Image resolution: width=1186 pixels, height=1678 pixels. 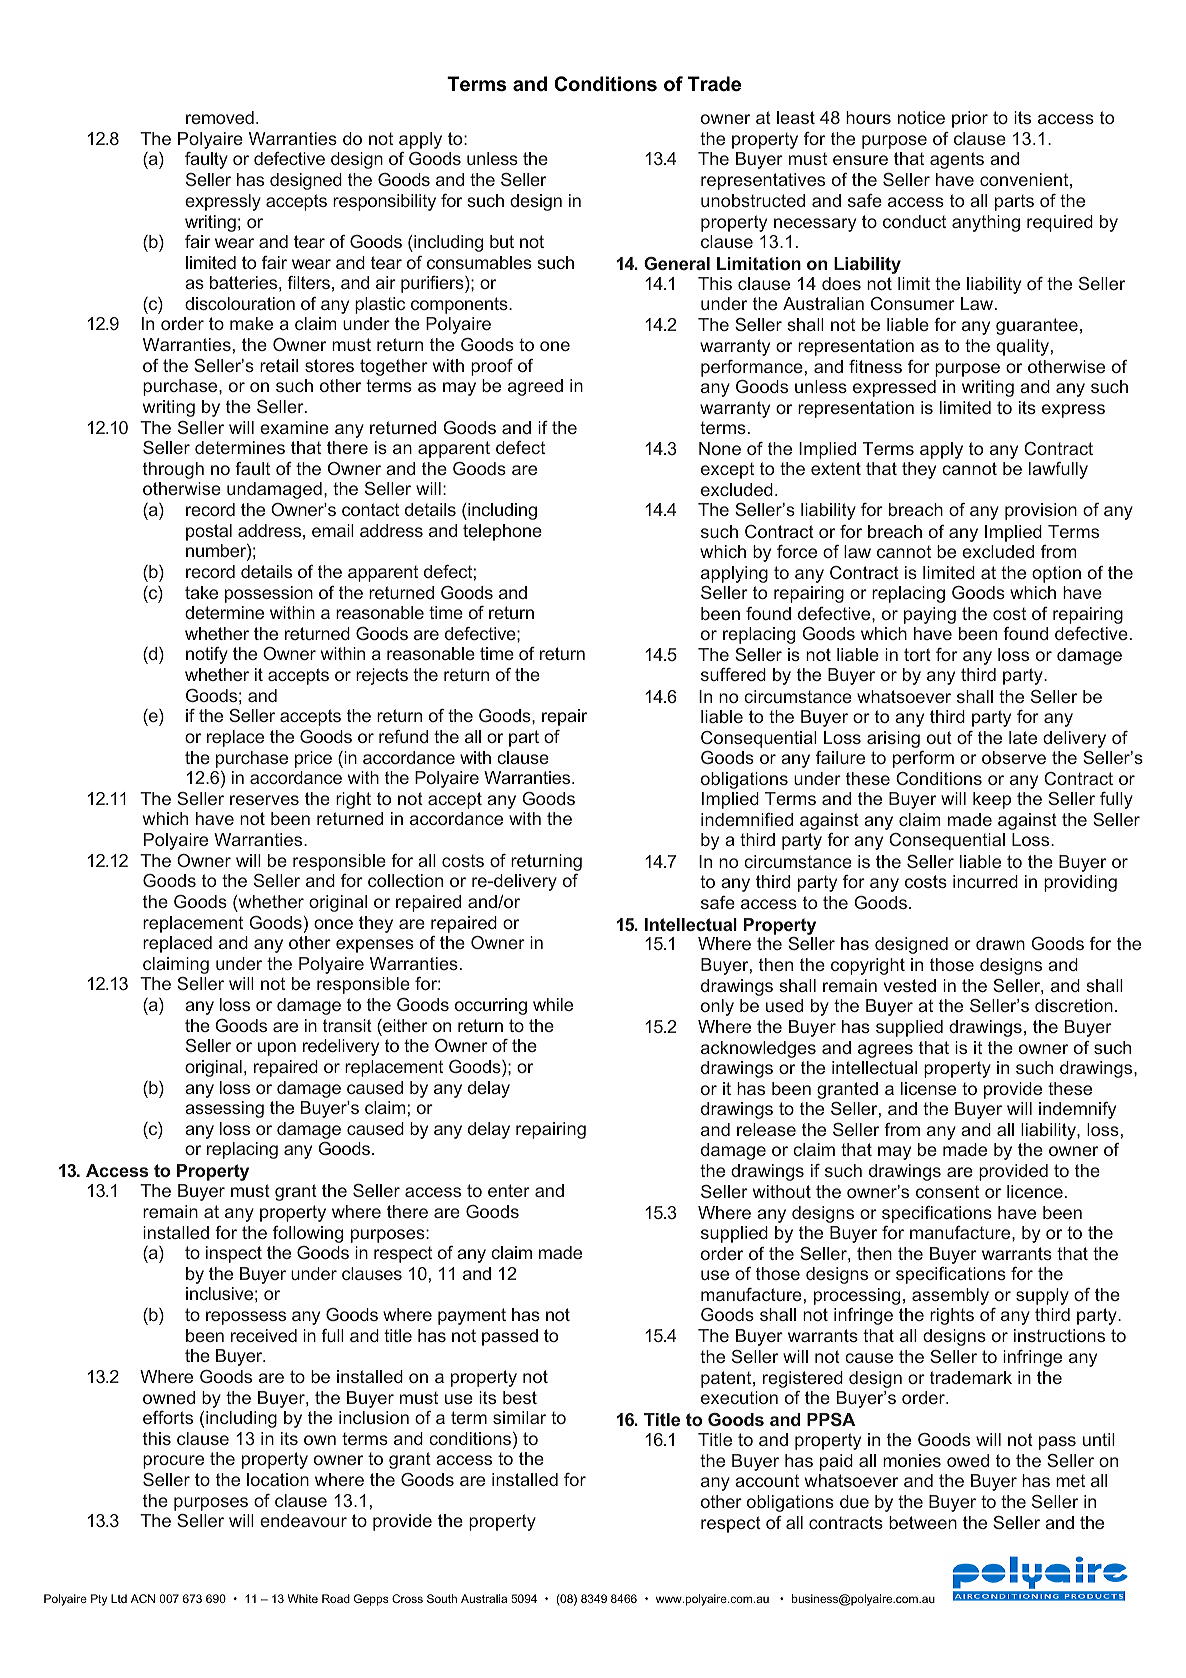 What do you see at coordinates (733, 674) in the screenshot?
I see `suffered` at bounding box center [733, 674].
